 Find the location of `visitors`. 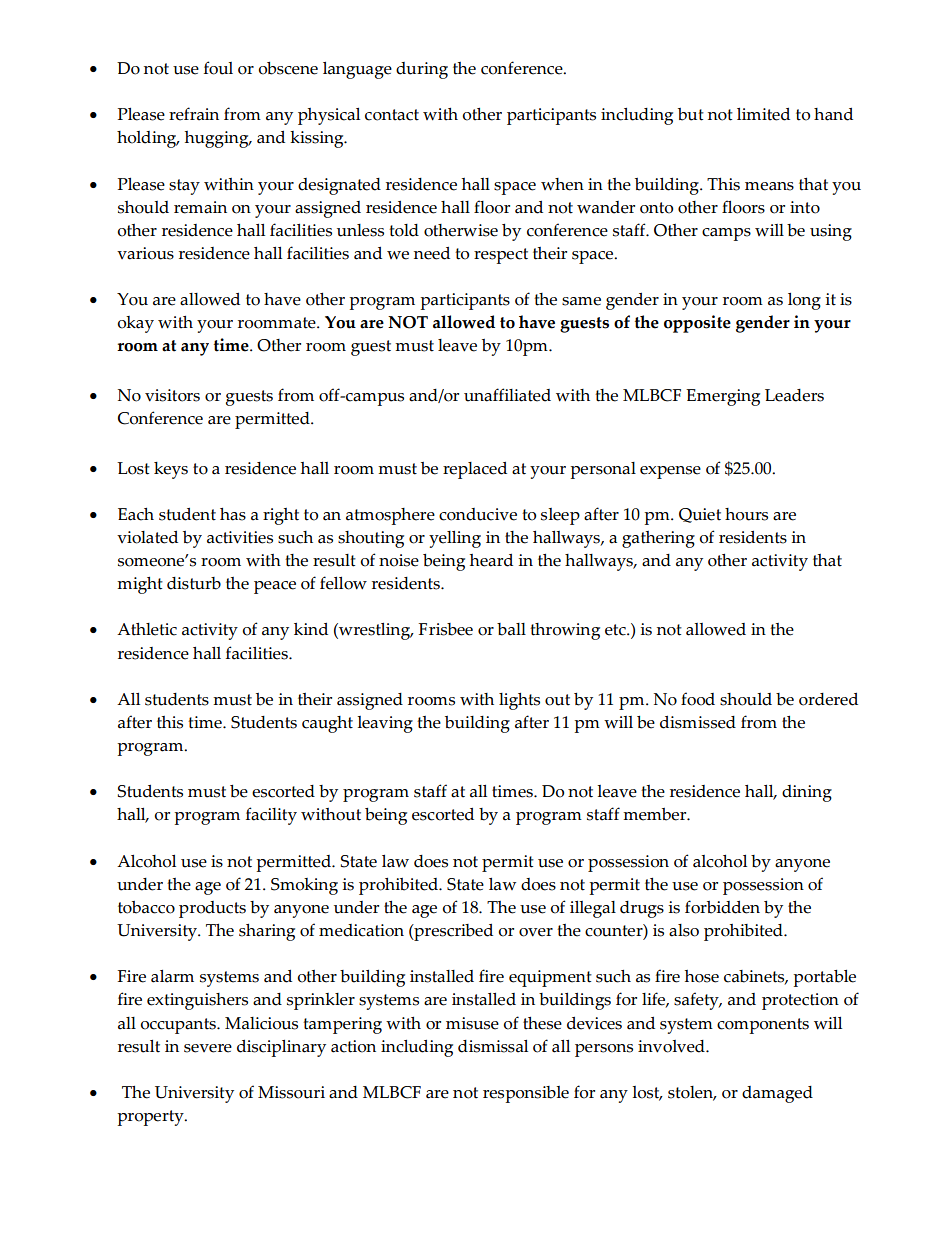

visitors is located at coordinates (172, 395).
